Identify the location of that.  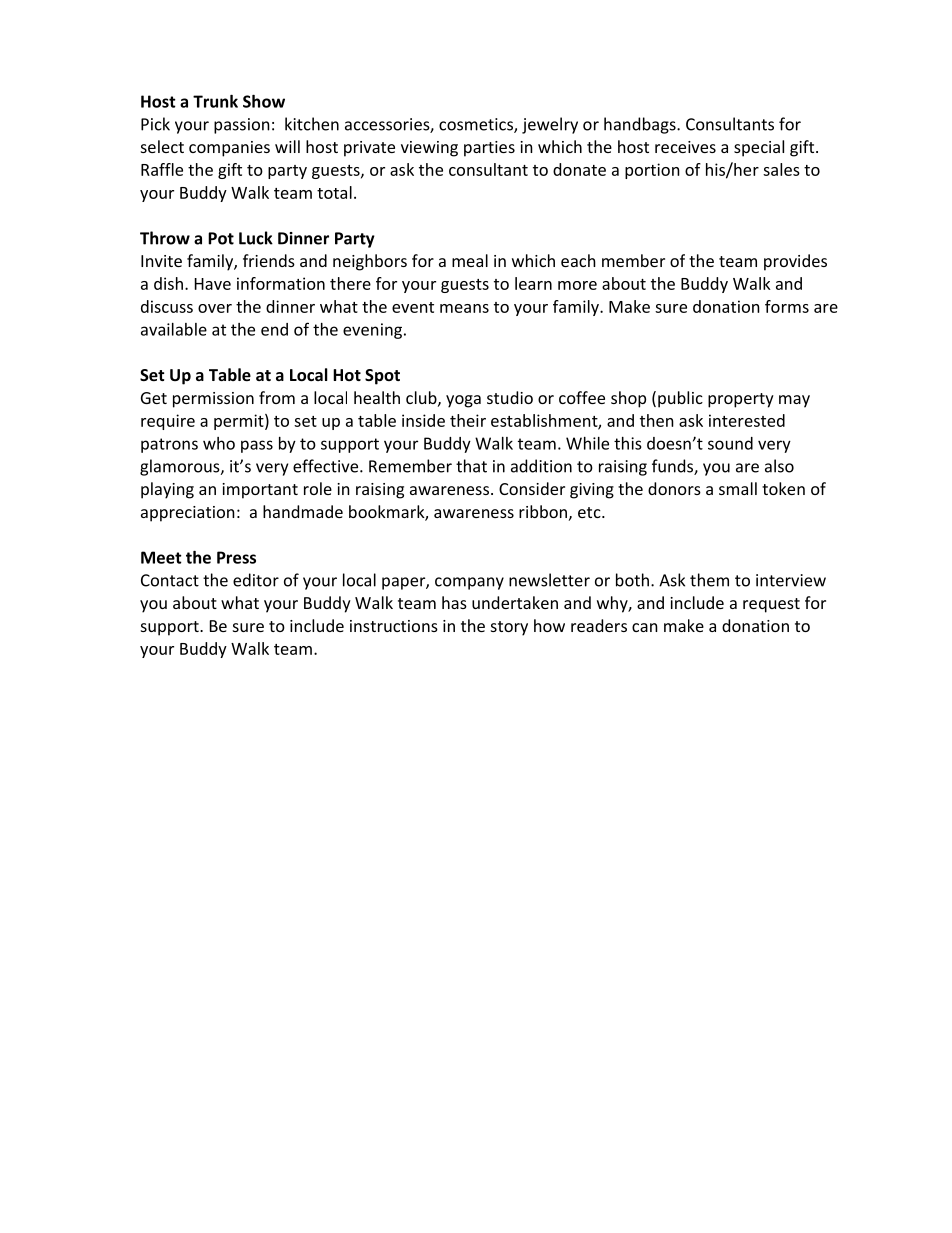
(471, 466).
